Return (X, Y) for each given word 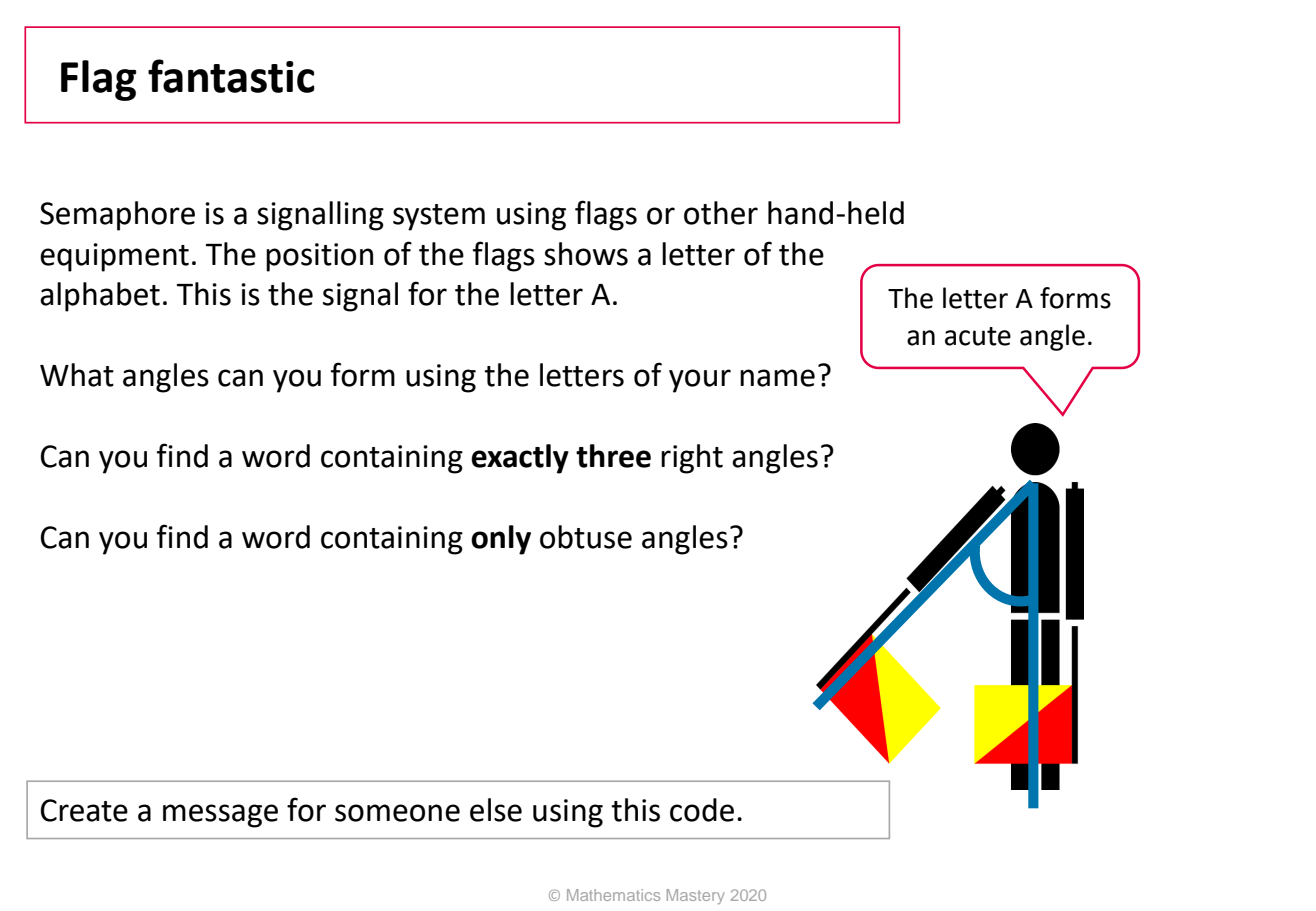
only (501, 540)
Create (84, 810)
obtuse (586, 537)
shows (586, 254)
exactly (520, 459)
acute (978, 336)
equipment (114, 257)
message (220, 816)
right (692, 459)
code (702, 810)
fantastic (231, 76)
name (777, 378)
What (77, 375)
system (439, 217)
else (496, 810)
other (721, 213)
